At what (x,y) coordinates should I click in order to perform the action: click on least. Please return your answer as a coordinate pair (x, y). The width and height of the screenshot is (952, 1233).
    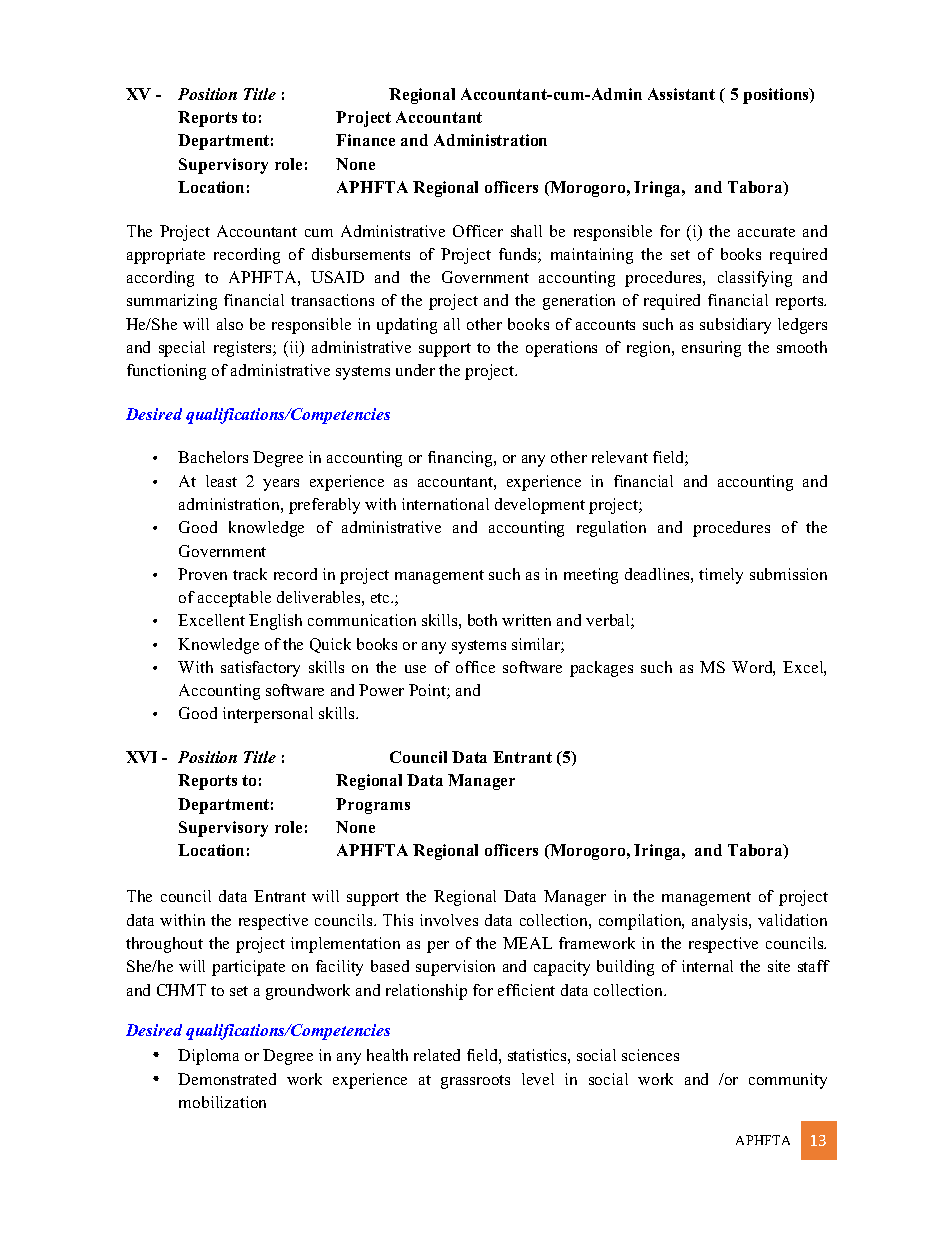
    Looking at the image, I should click on (221, 481).
